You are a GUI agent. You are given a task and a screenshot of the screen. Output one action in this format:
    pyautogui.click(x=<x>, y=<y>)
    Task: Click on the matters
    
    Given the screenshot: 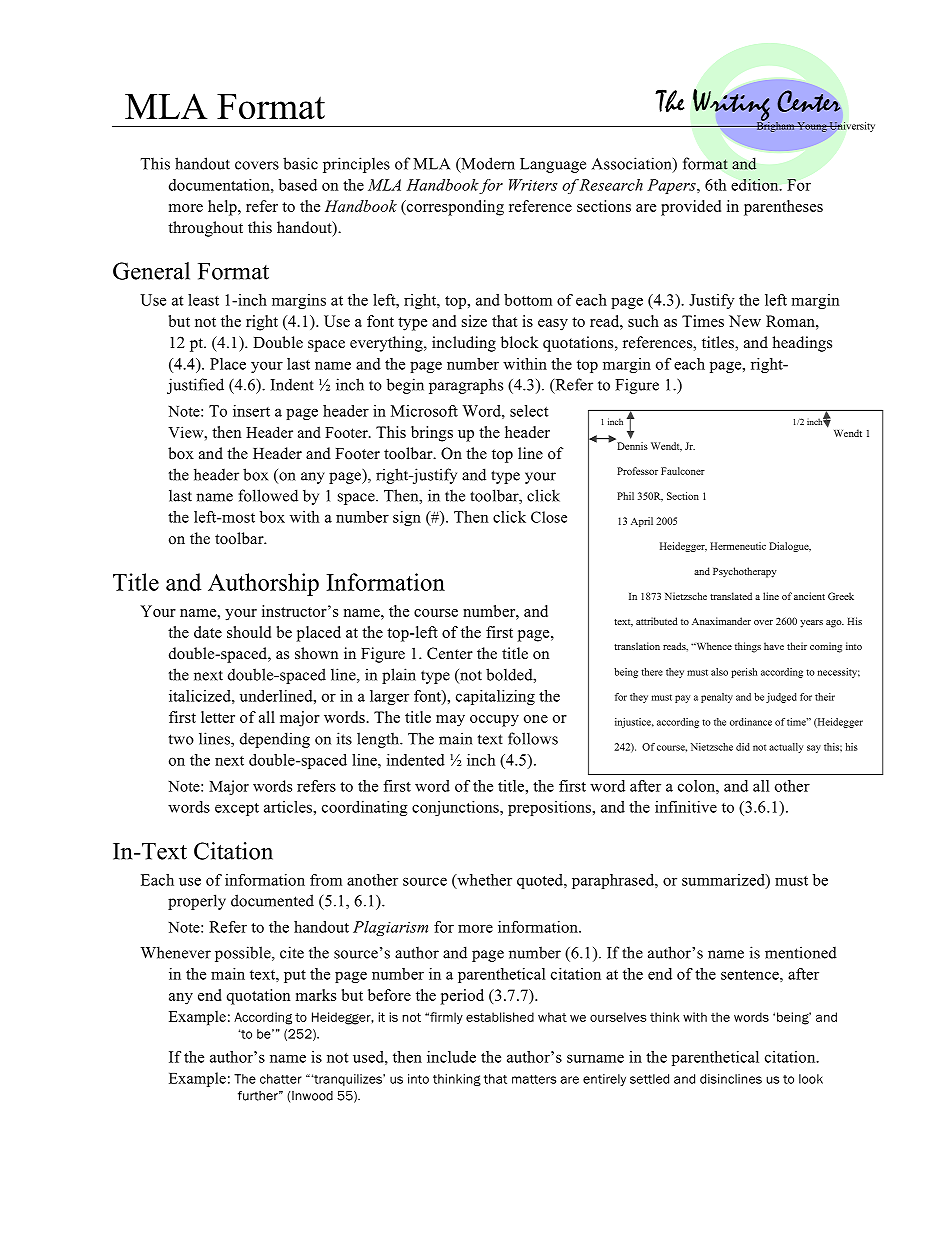 What is the action you would take?
    pyautogui.click(x=534, y=1079)
